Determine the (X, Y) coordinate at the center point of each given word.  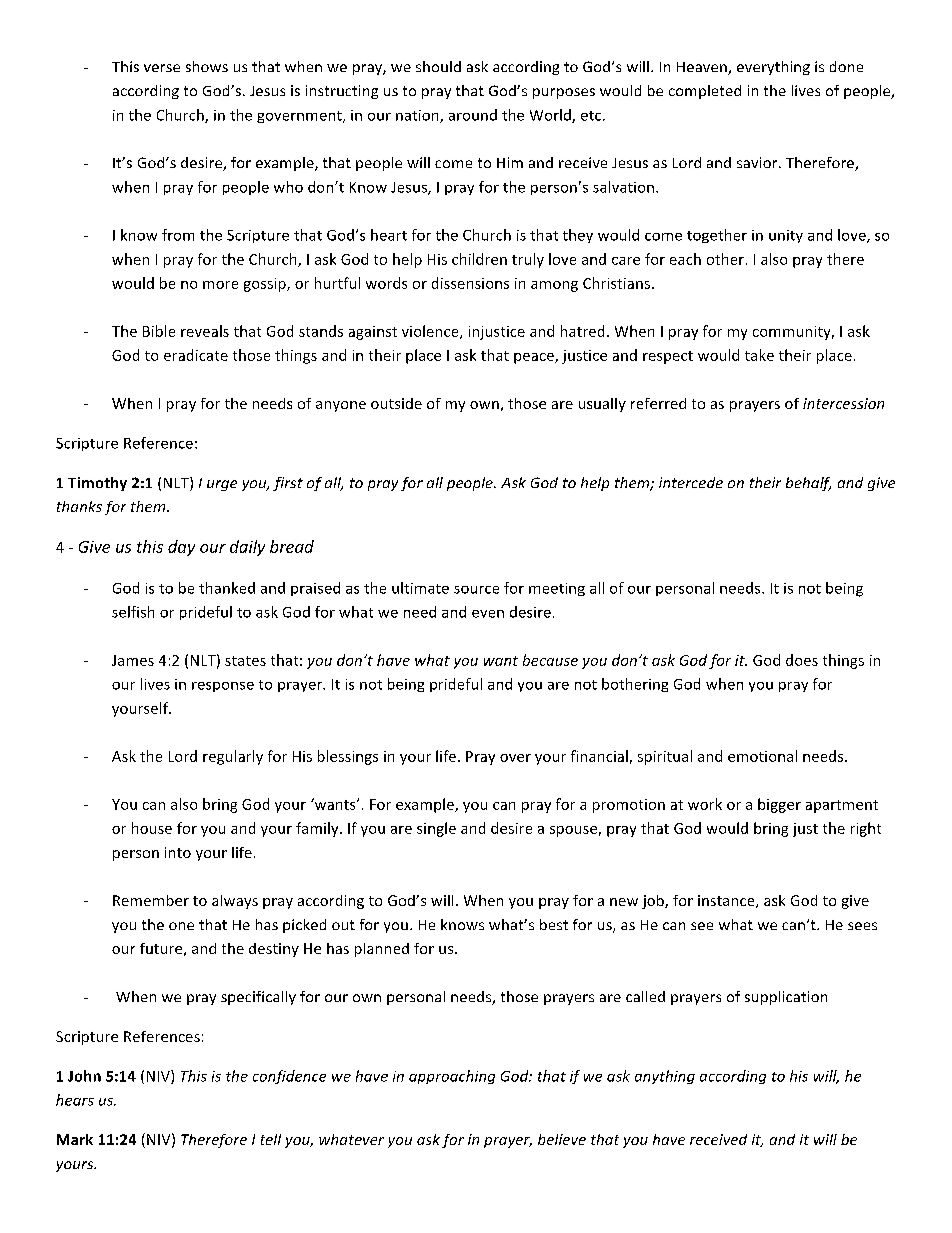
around (473, 115)
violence (431, 332)
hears (75, 1100)
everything (773, 68)
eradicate (196, 355)
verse (162, 68)
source (476, 590)
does (802, 660)
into (178, 852)
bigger (779, 805)
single (436, 829)
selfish (133, 612)
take (759, 355)
